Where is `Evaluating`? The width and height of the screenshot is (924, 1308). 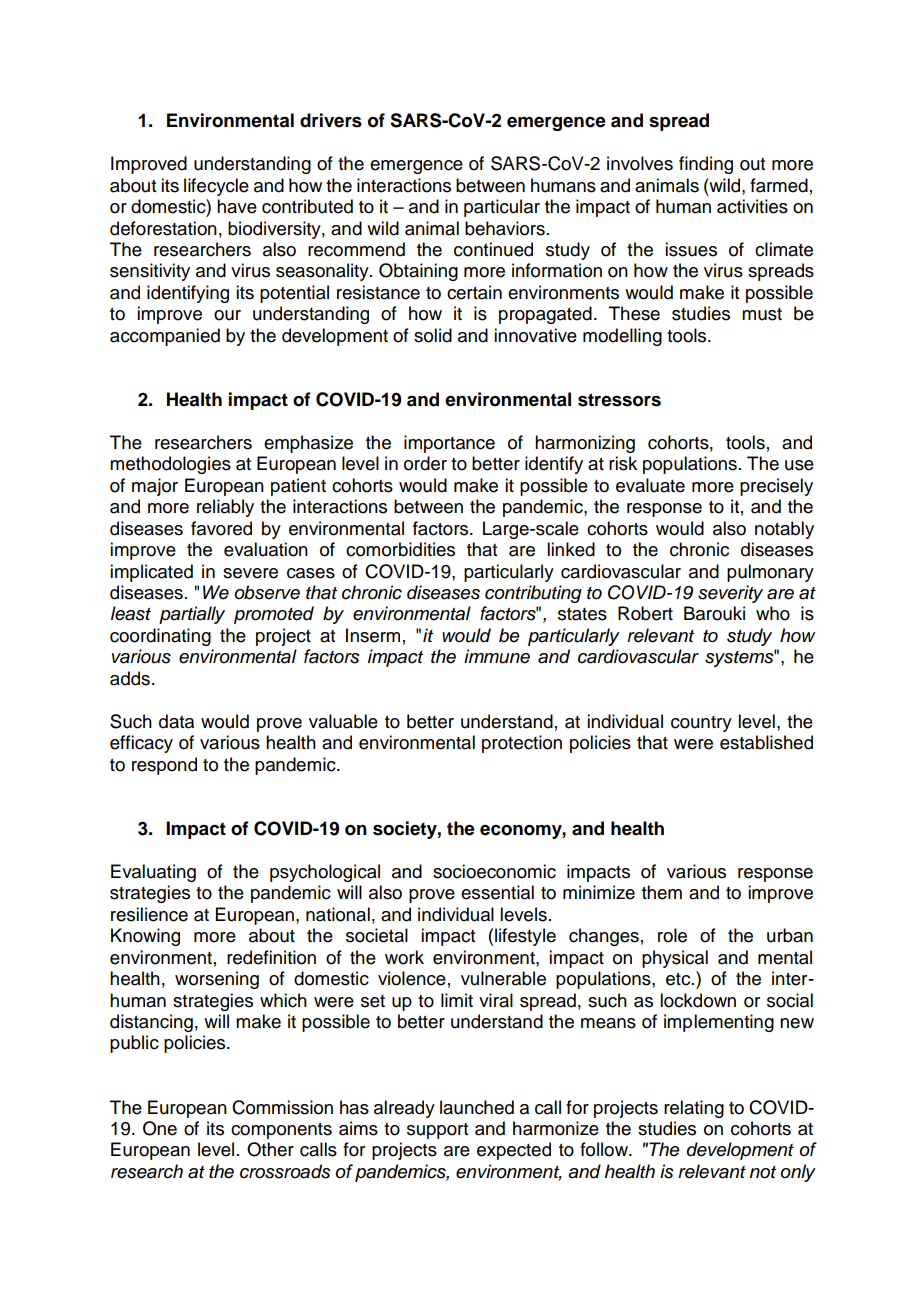
Evaluating is located at coordinates (153, 873).
